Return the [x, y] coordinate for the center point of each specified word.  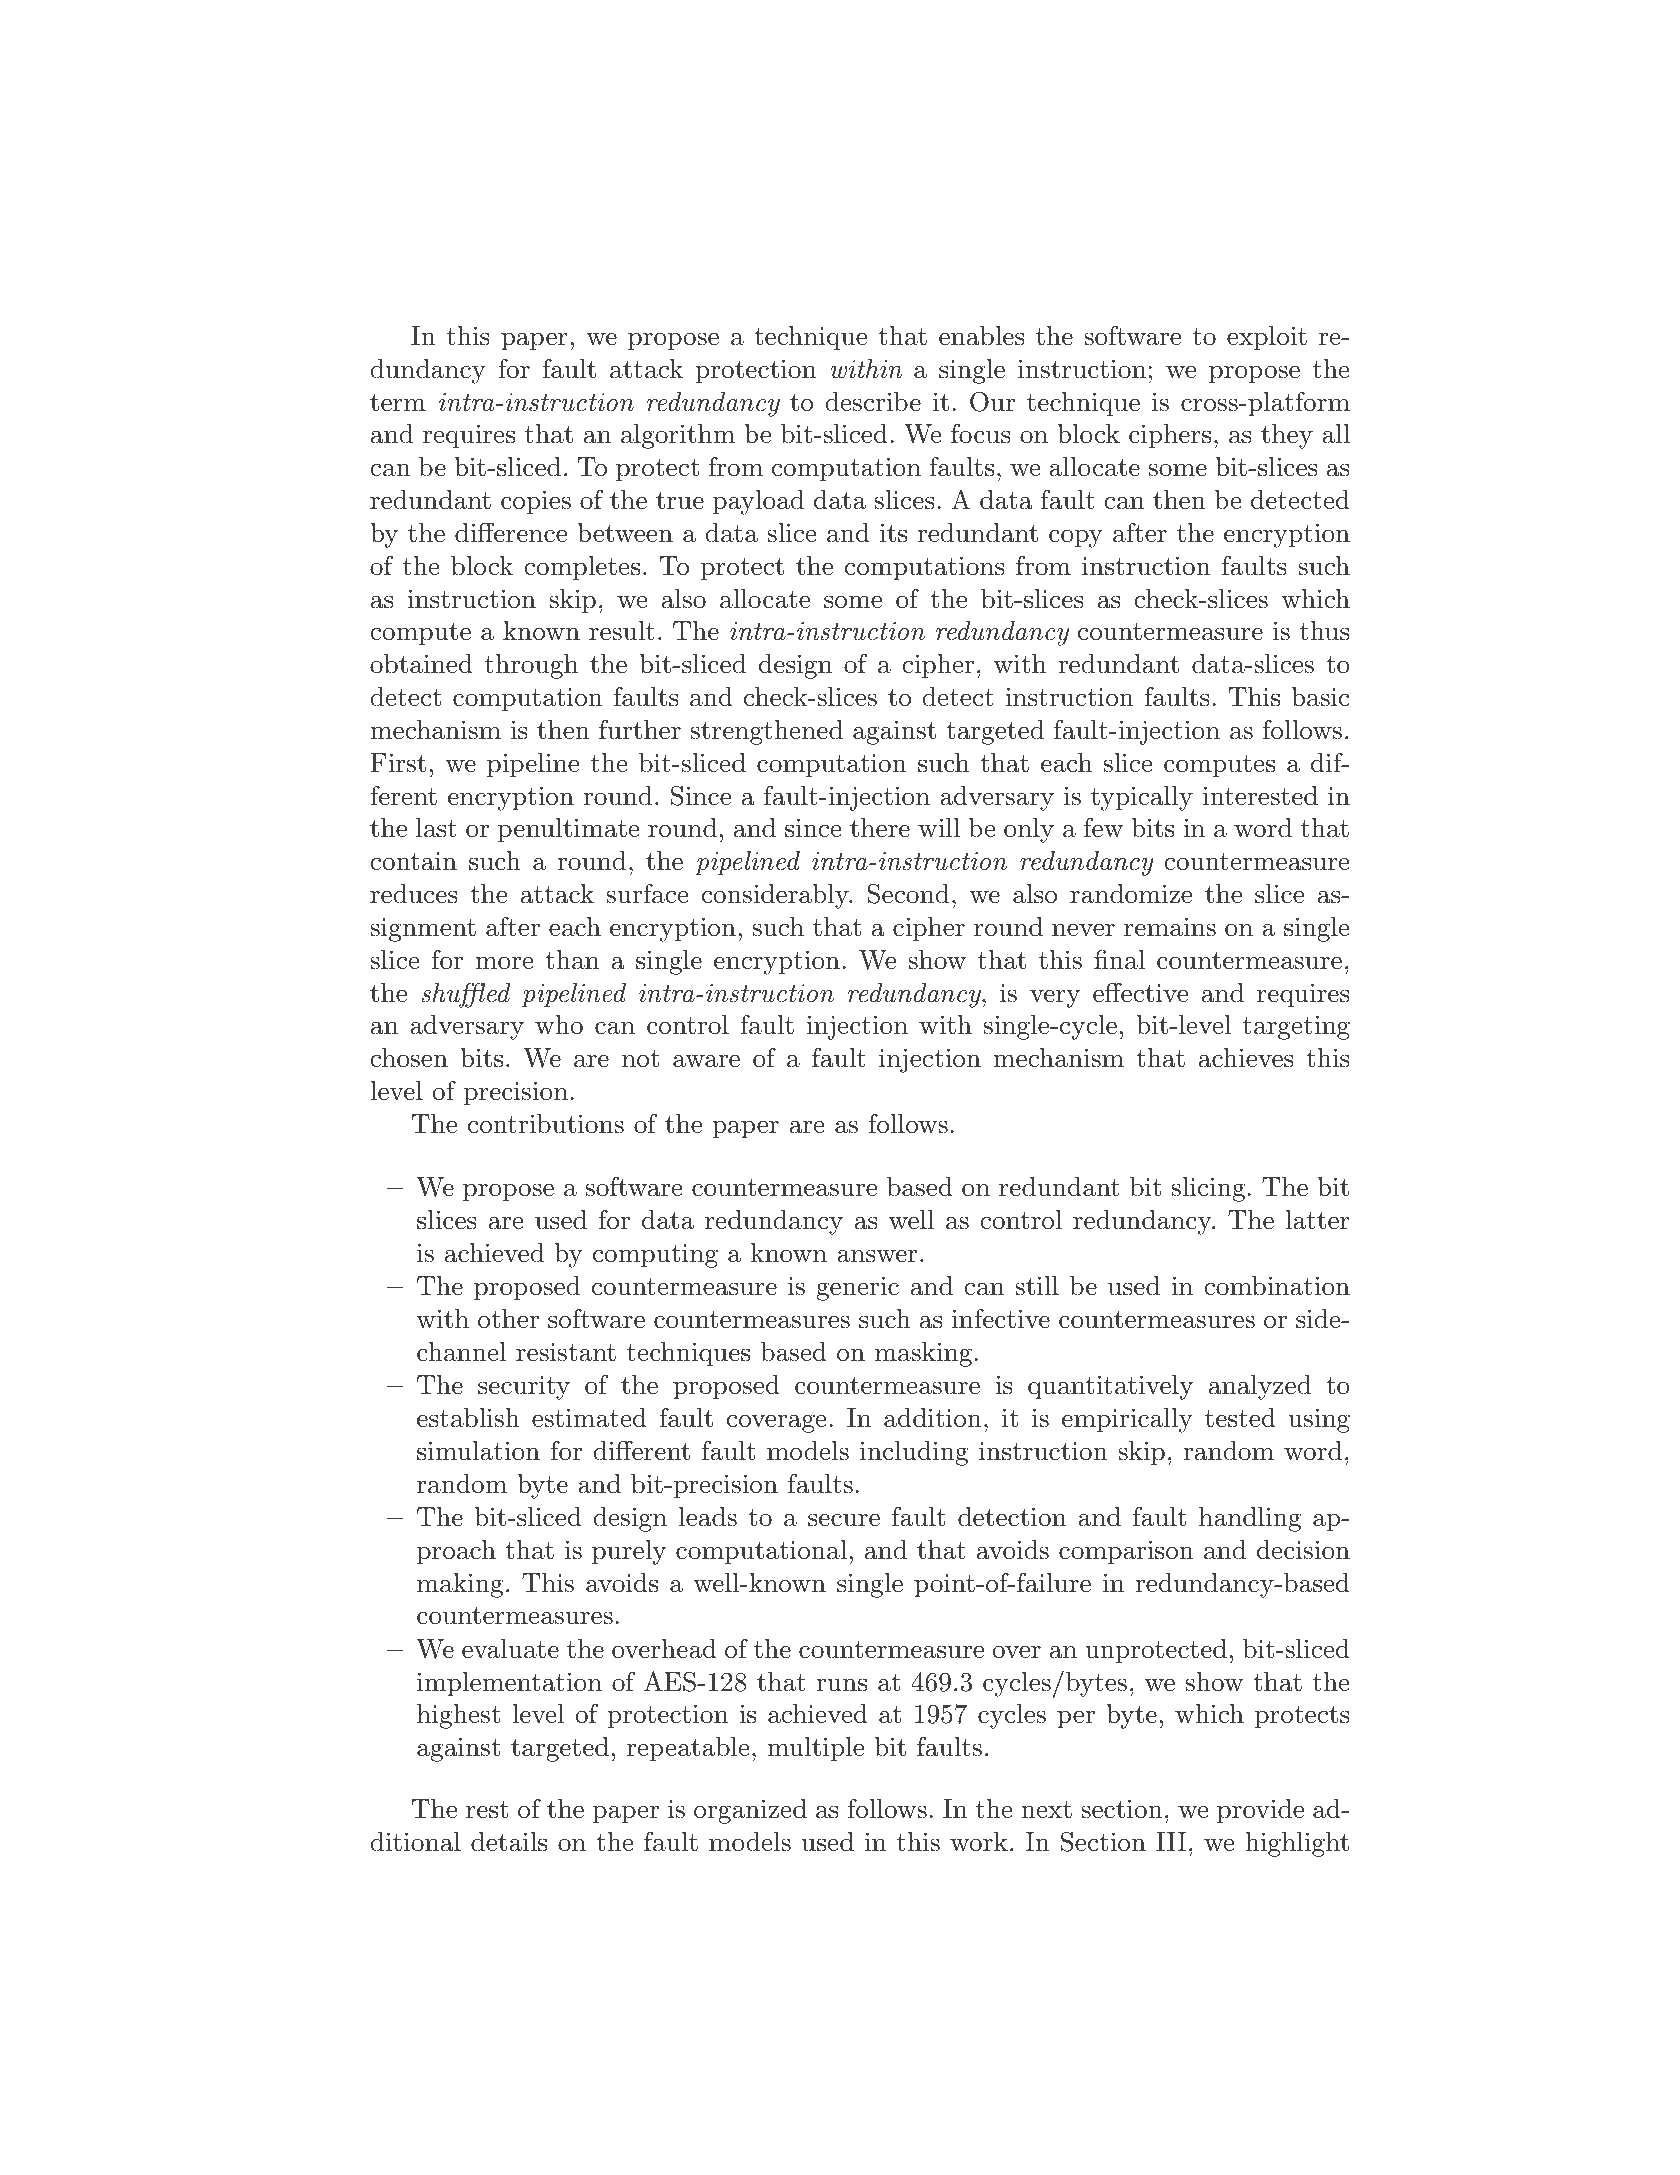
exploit [1267, 338]
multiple [815, 1749]
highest [458, 1716]
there [880, 828]
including [914, 1453]
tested [1240, 1418]
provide [1260, 1811]
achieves [1246, 1058]
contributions [546, 1124]
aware [706, 1061]
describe [873, 402]
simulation [478, 1451]
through [531, 666]
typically [1142, 798]
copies [536, 503]
